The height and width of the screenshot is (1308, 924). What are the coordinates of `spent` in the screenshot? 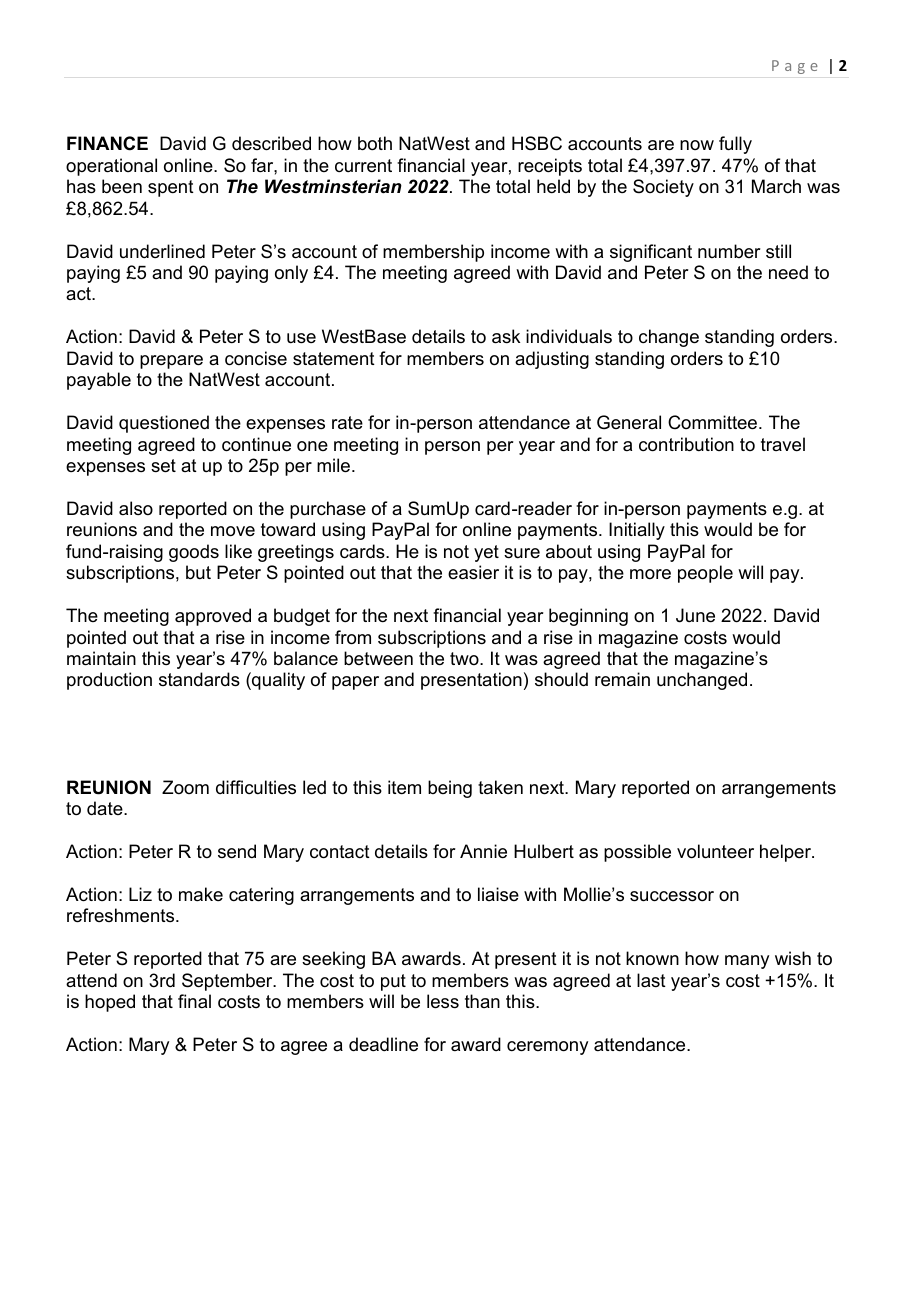 It's located at (171, 188).
